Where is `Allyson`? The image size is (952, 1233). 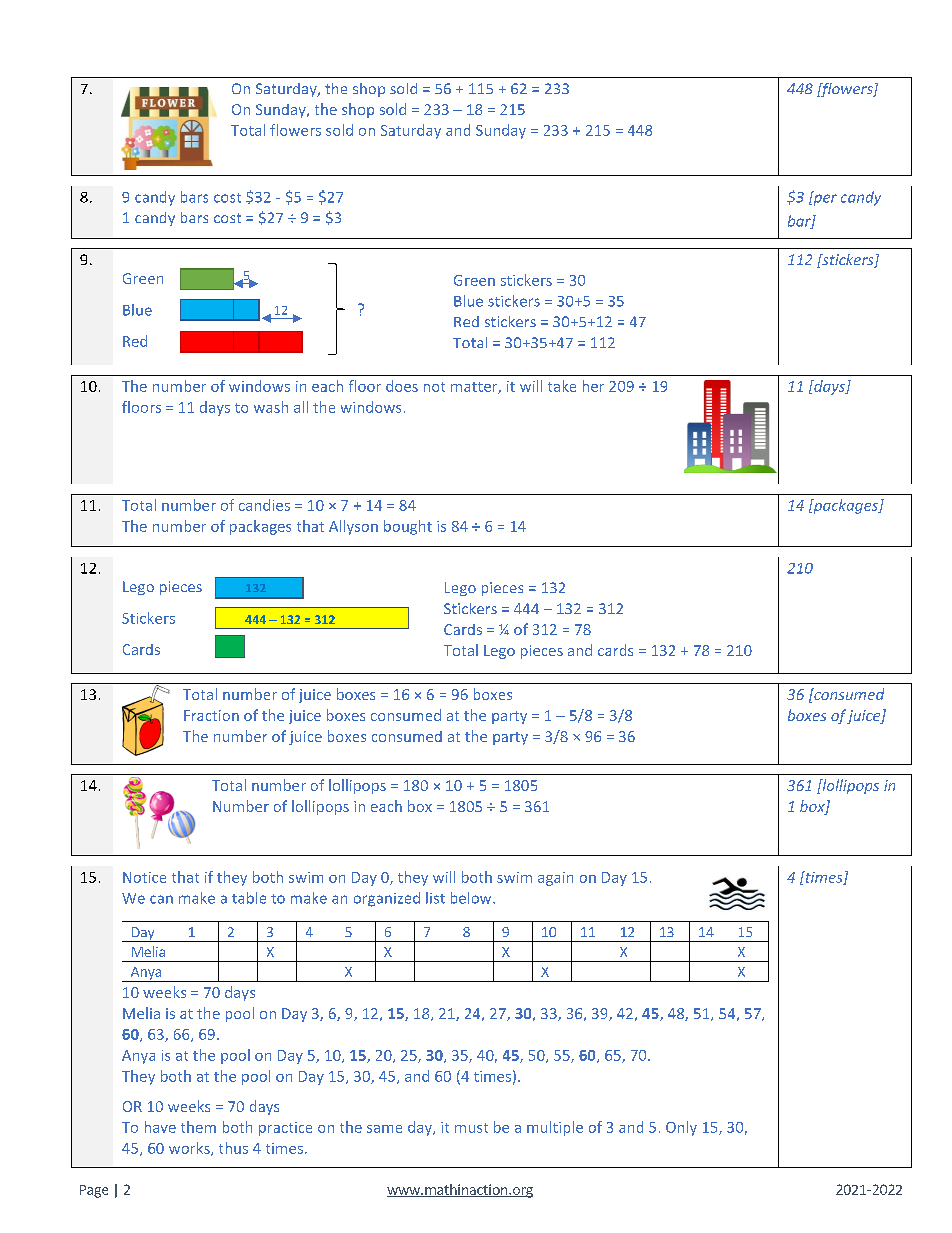
Allyson is located at coordinates (353, 527).
